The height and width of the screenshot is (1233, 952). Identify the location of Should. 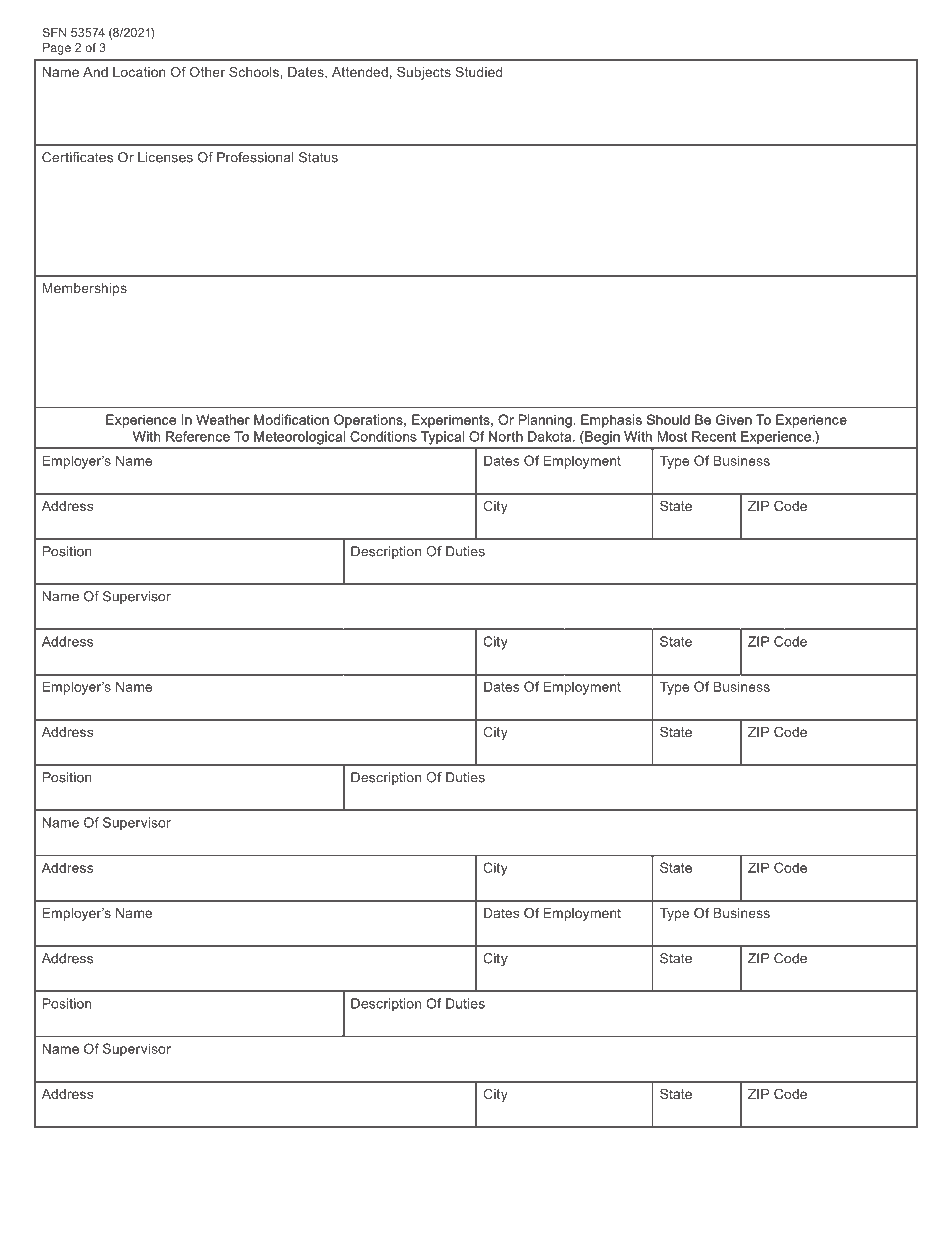
(668, 419).
